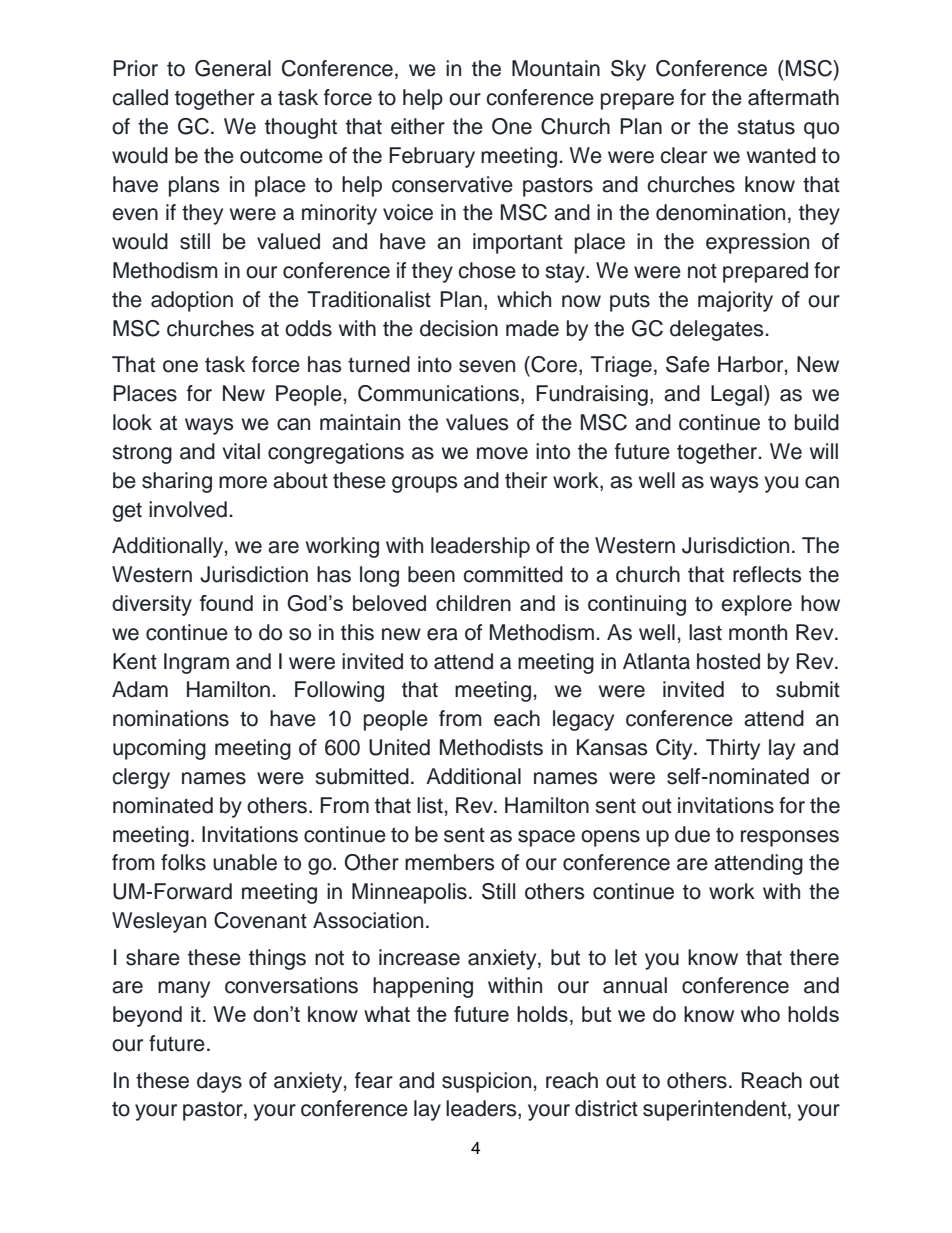  I want to click on values, so click(477, 422).
